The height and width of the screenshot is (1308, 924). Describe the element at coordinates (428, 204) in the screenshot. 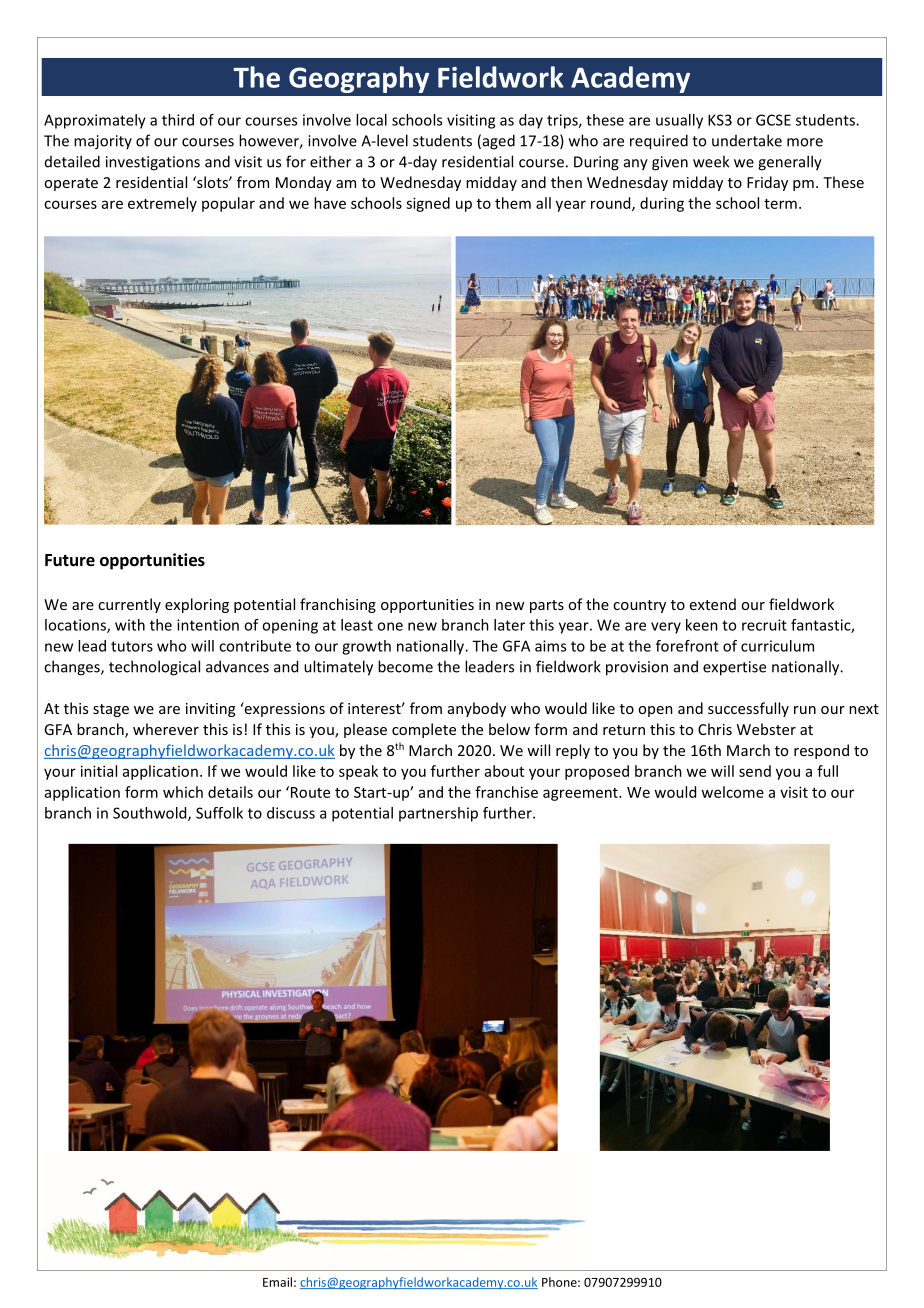

I see `signed` at that location.
